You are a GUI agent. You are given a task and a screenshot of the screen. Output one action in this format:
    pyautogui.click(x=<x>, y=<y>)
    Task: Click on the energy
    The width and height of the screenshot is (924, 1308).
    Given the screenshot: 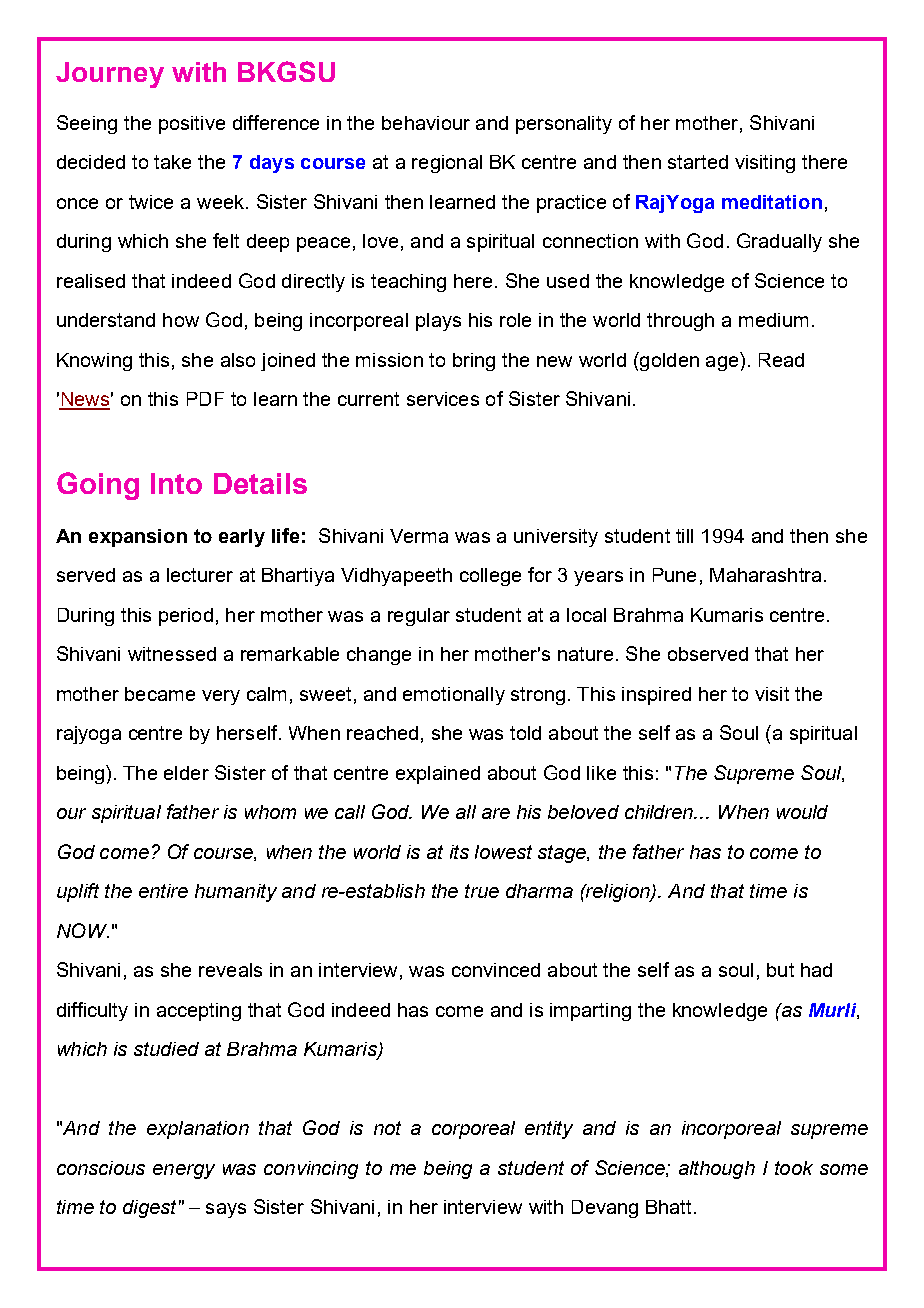 What is the action you would take?
    pyautogui.click(x=184, y=1171)
